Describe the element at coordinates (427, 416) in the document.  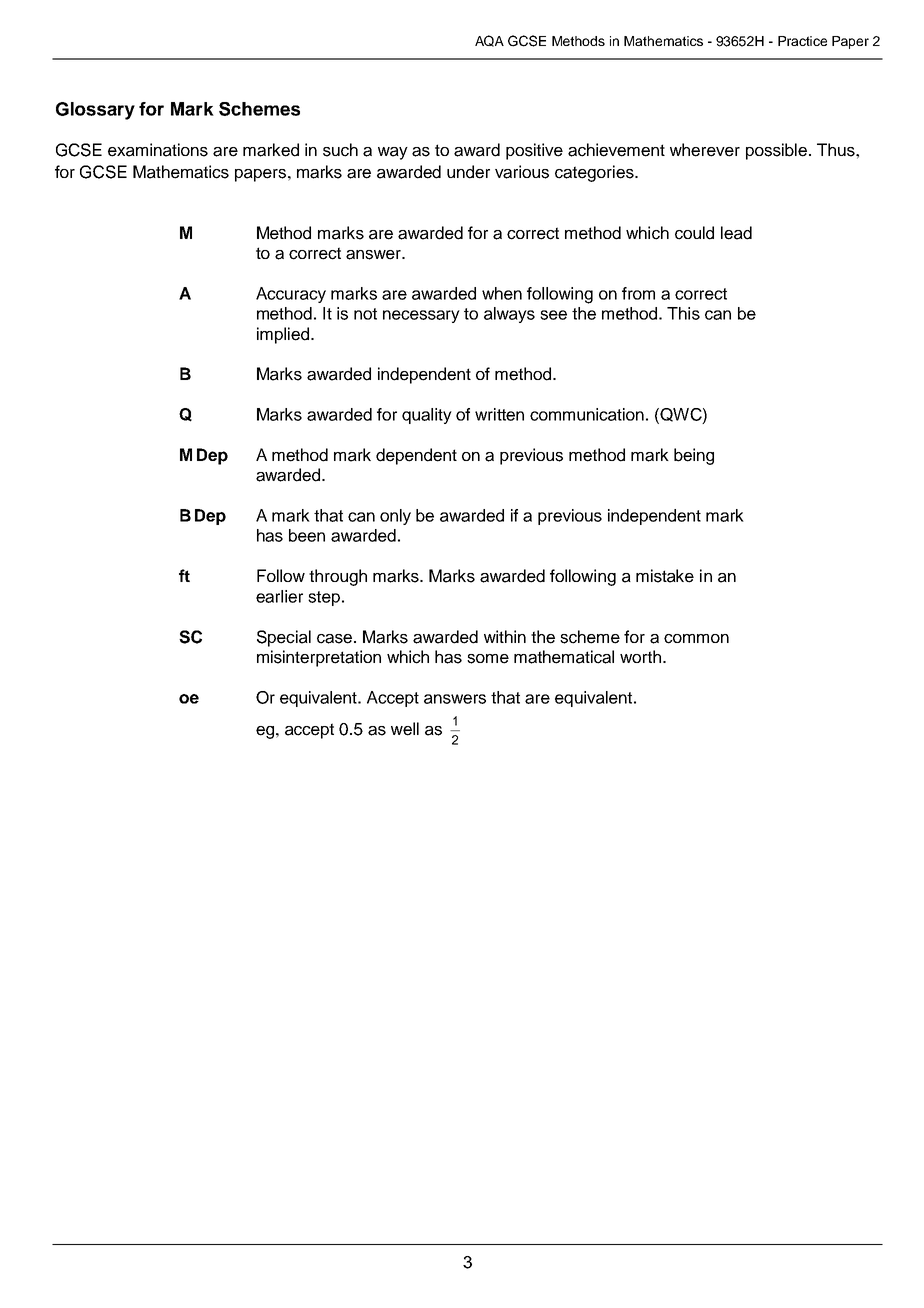
I see `quality` at that location.
